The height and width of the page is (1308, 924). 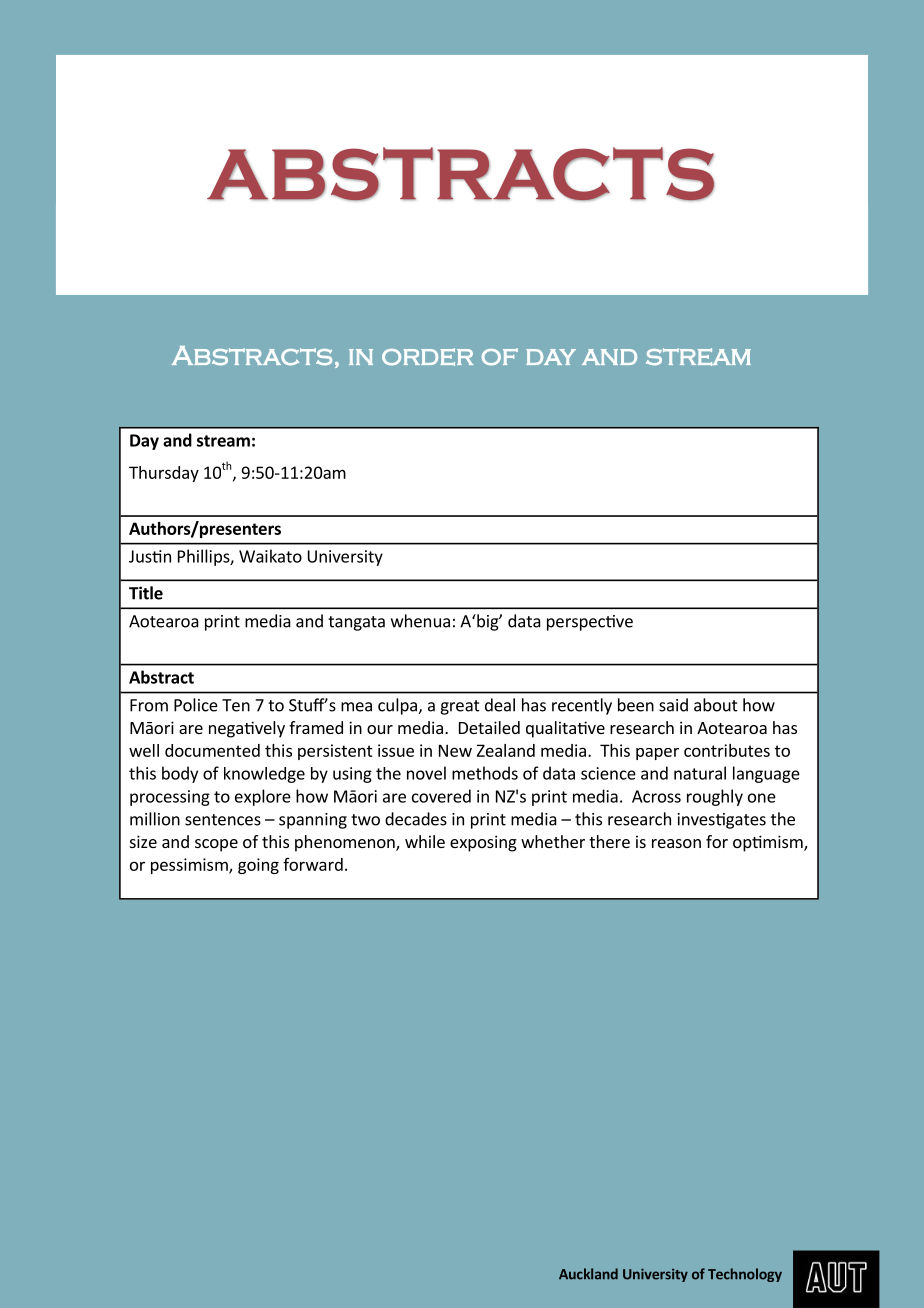 I want to click on Waikato, so click(x=270, y=556).
